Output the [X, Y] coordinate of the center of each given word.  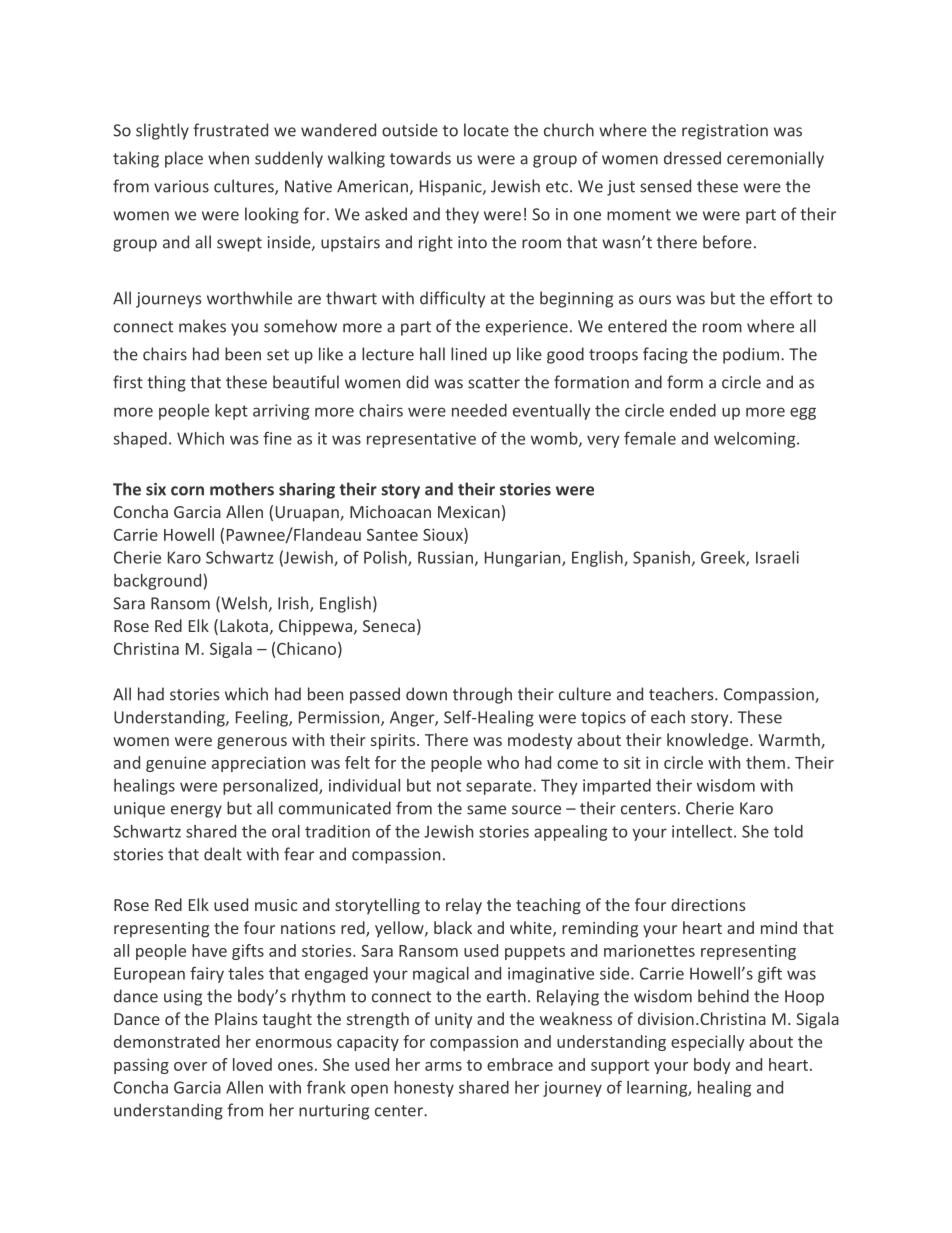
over [190, 1066]
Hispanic [452, 188]
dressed [692, 158]
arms [443, 1066]
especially [708, 1043]
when [228, 158]
